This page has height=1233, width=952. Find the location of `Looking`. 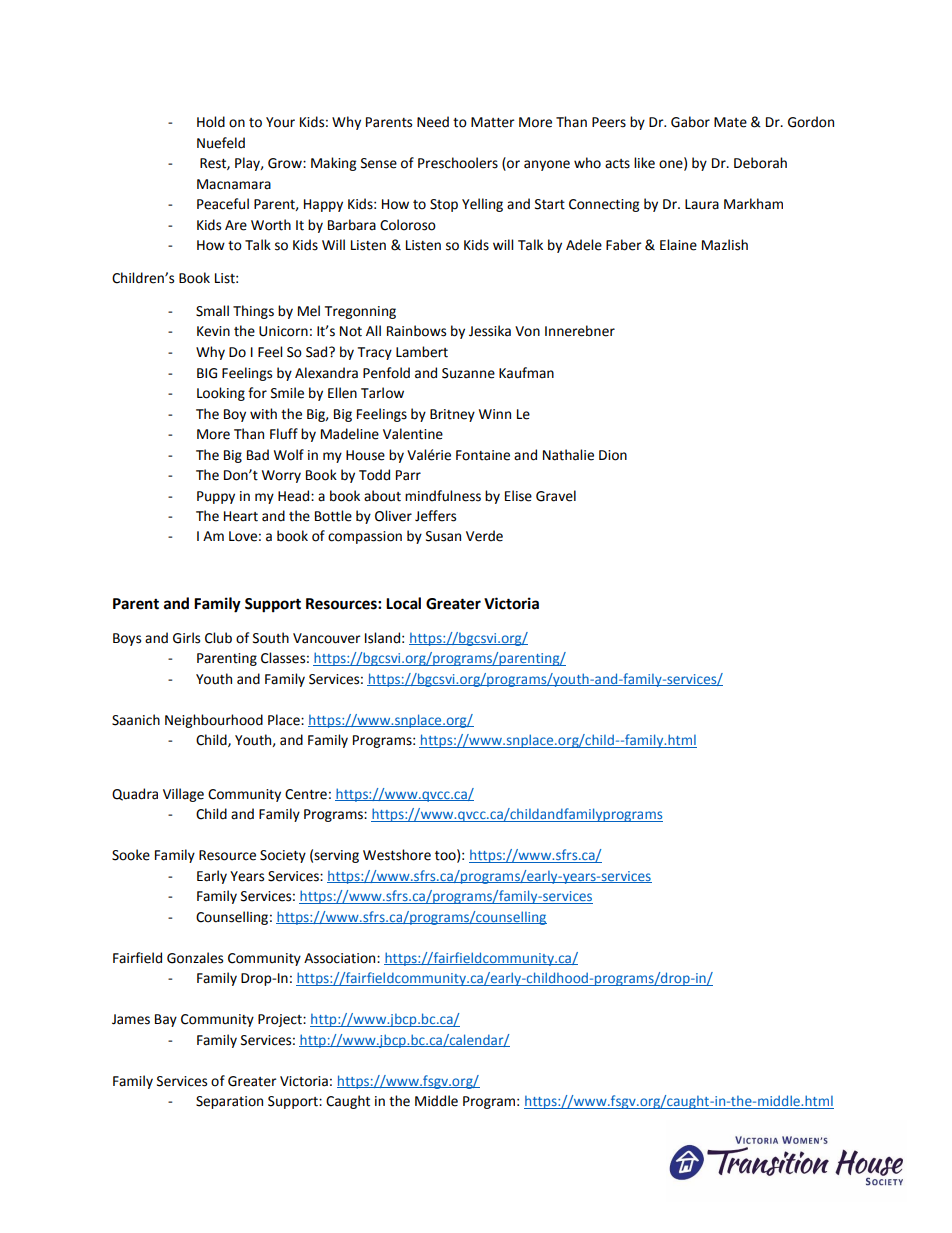

Looking is located at coordinates (221, 394).
